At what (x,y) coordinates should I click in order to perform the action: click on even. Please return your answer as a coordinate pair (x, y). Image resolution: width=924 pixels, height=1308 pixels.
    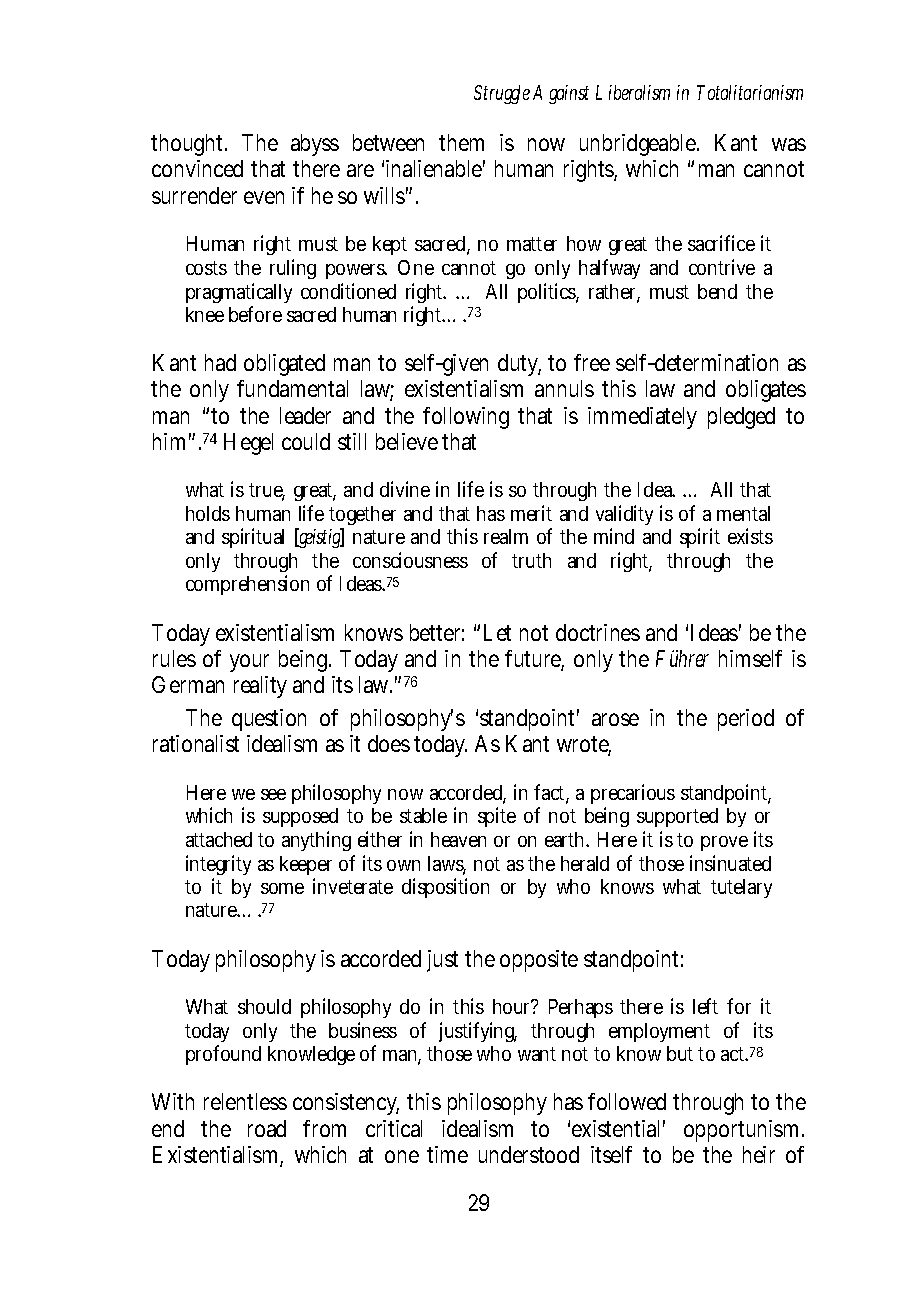
    Looking at the image, I should click on (264, 197).
